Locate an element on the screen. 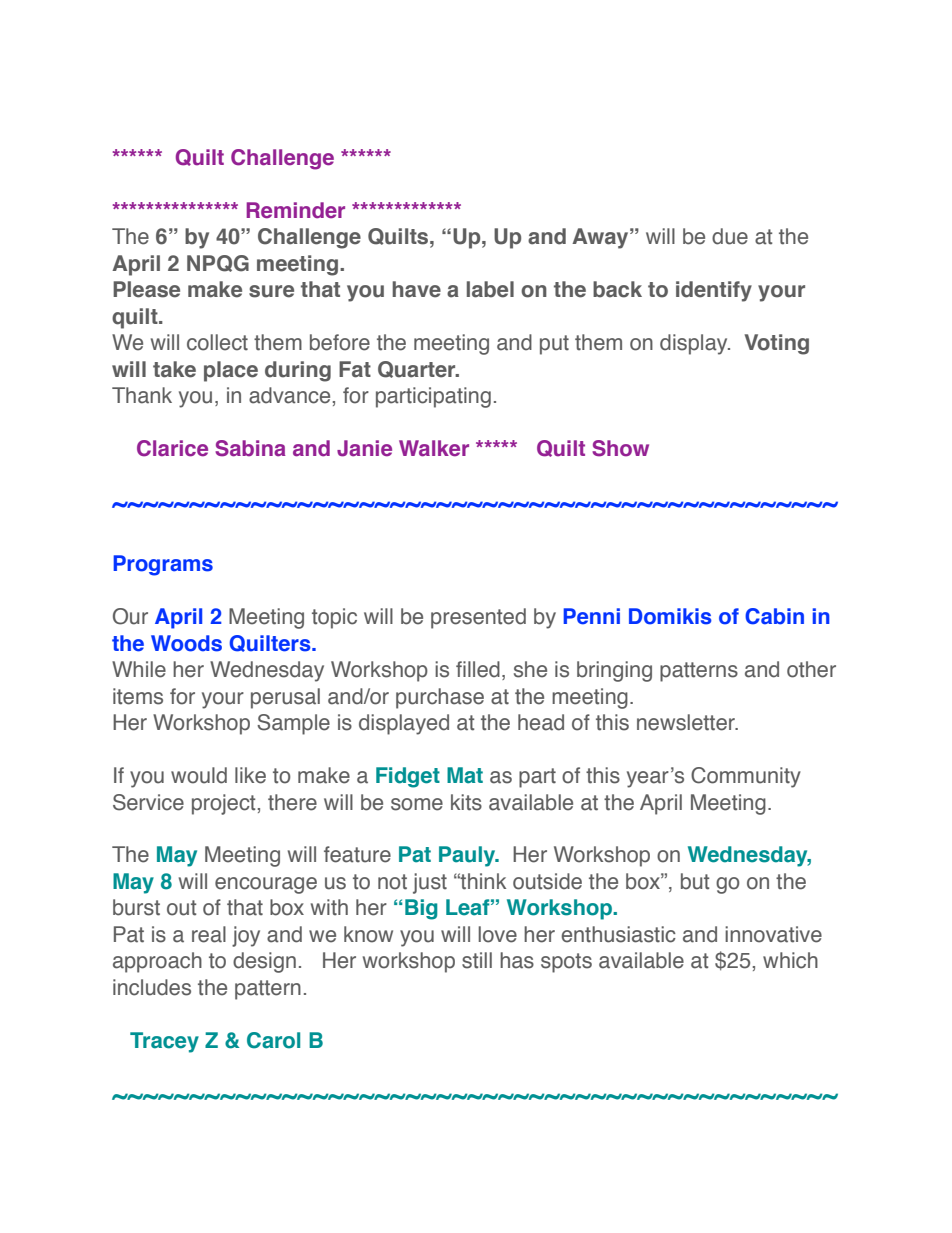  other is located at coordinates (811, 669).
